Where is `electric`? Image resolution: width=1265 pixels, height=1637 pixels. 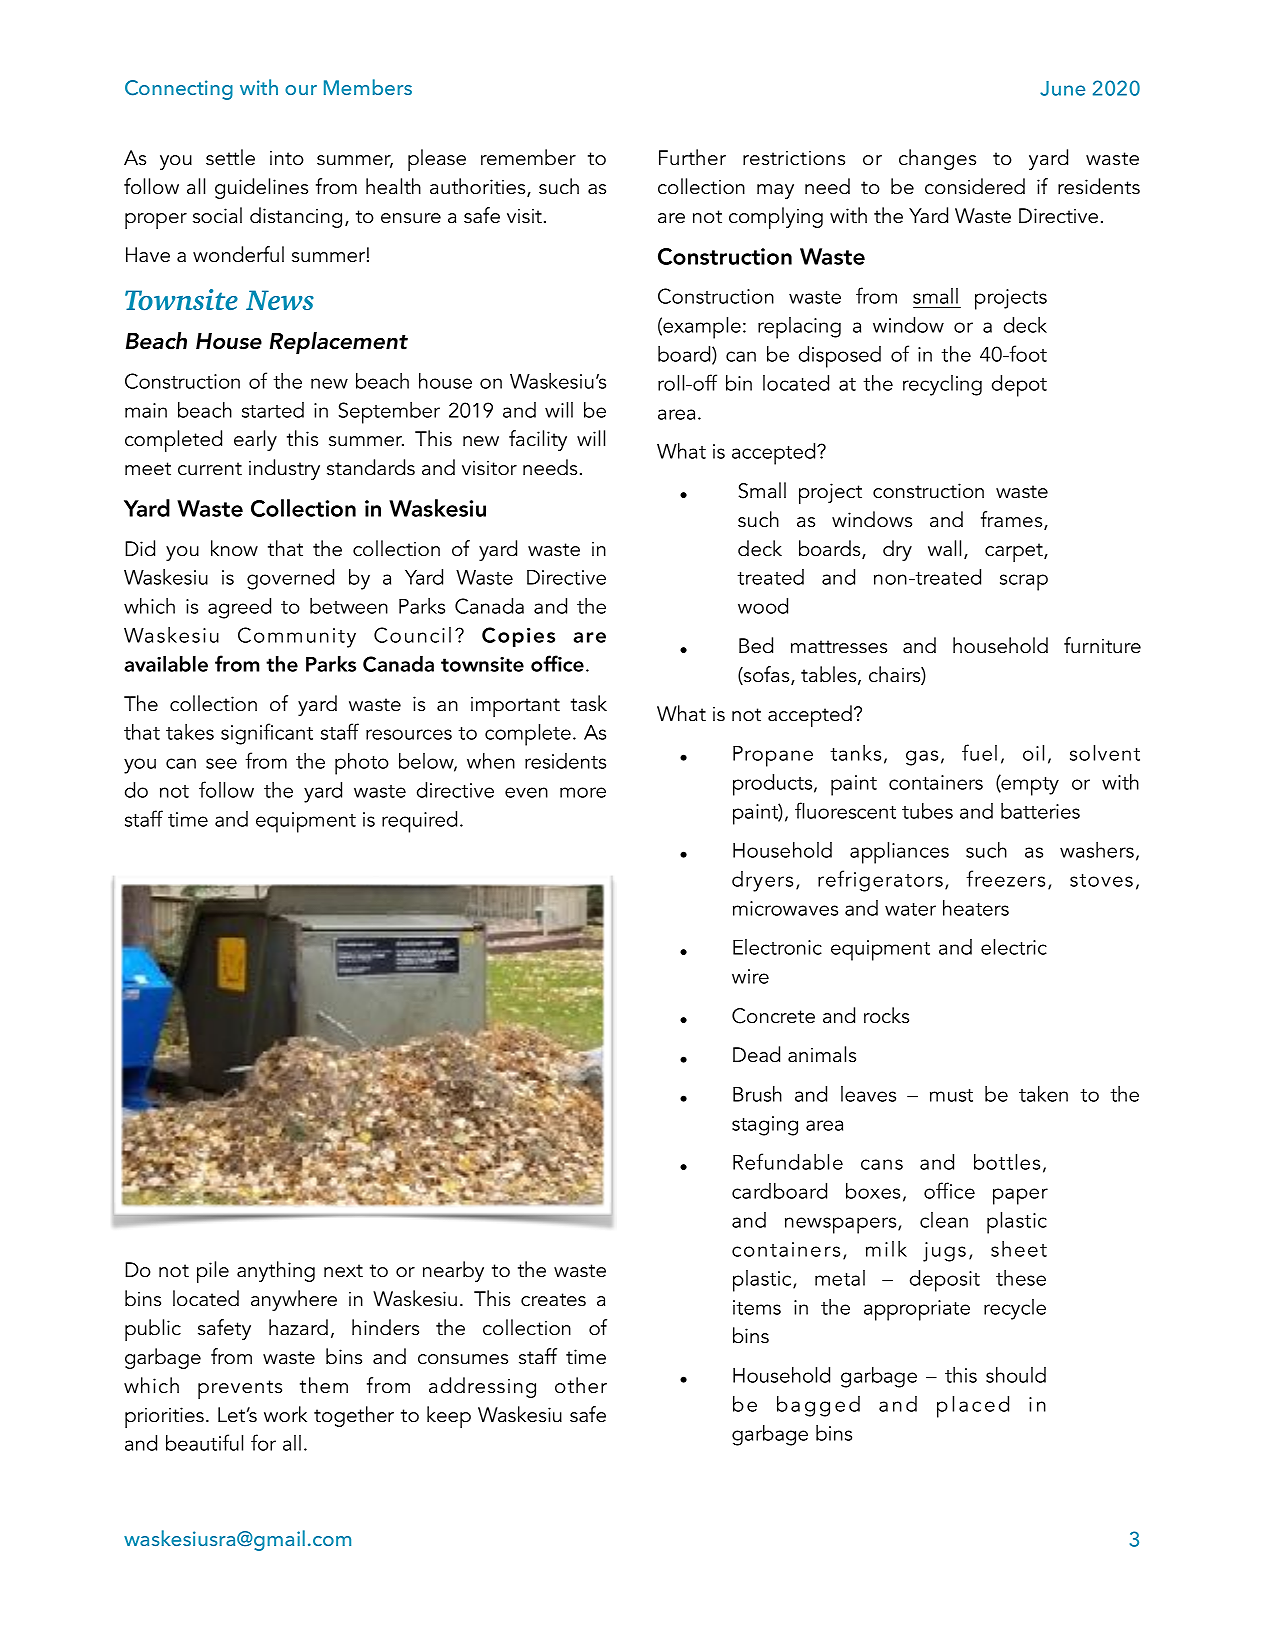 electric is located at coordinates (1014, 947).
